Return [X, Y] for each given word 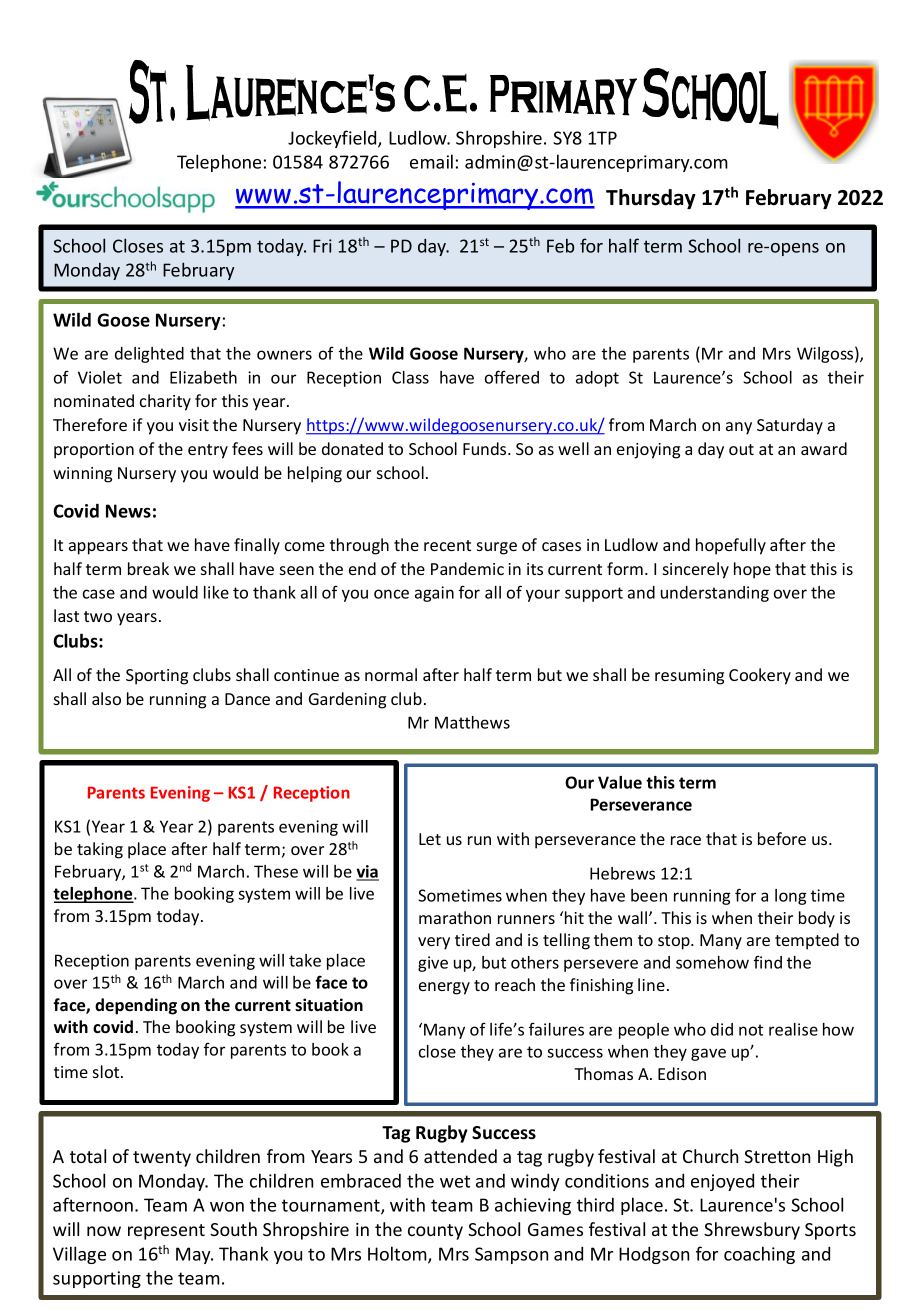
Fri [322, 246]
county [435, 1232]
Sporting [157, 677]
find [768, 962]
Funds [486, 448]
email [431, 161]
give [433, 964]
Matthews [472, 722]
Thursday [651, 199]
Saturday [790, 426]
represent [166, 1232]
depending [136, 1006]
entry [208, 451]
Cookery [760, 676]
